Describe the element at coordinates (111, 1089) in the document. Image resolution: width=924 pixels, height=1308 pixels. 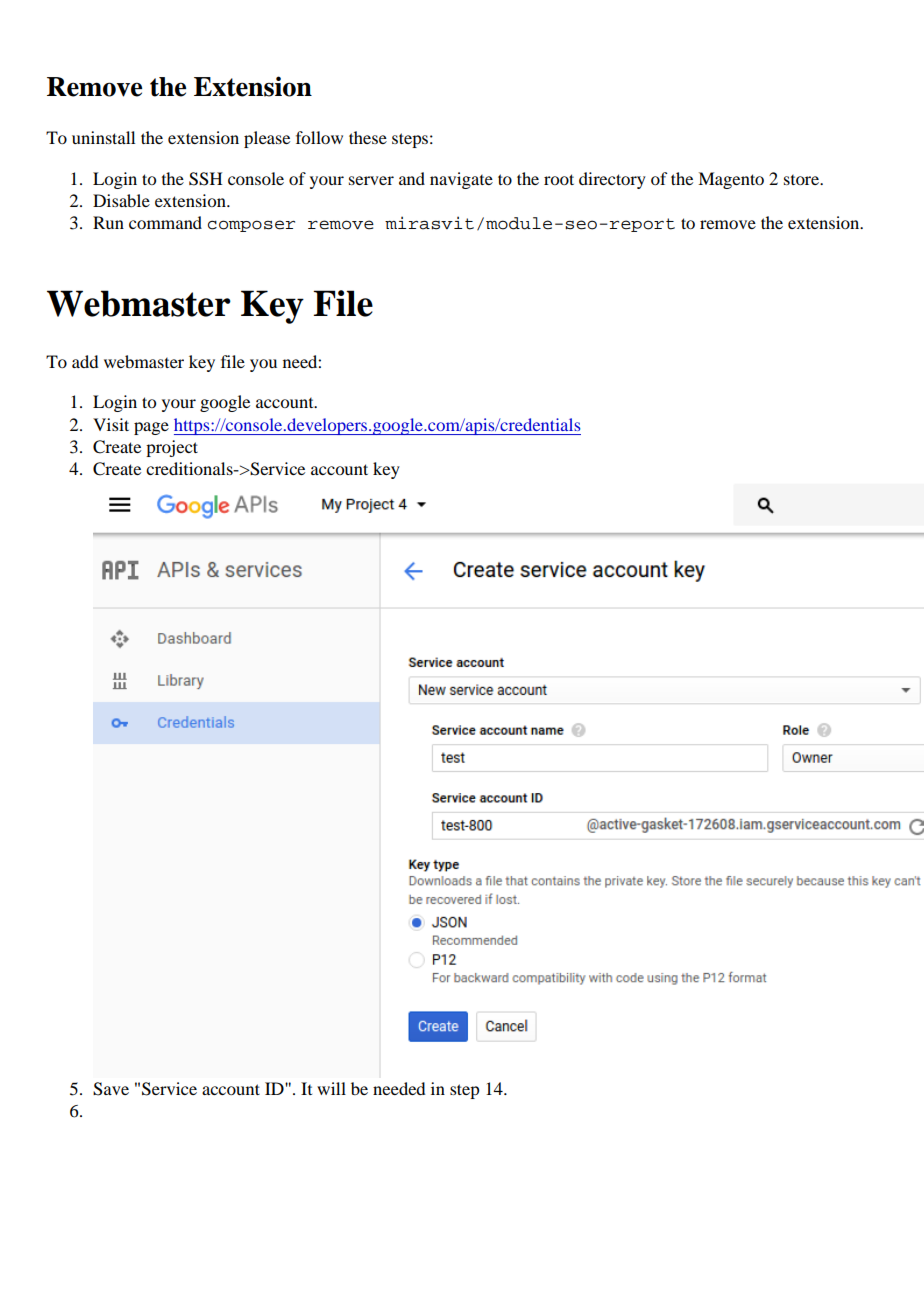
I see `Save` at that location.
